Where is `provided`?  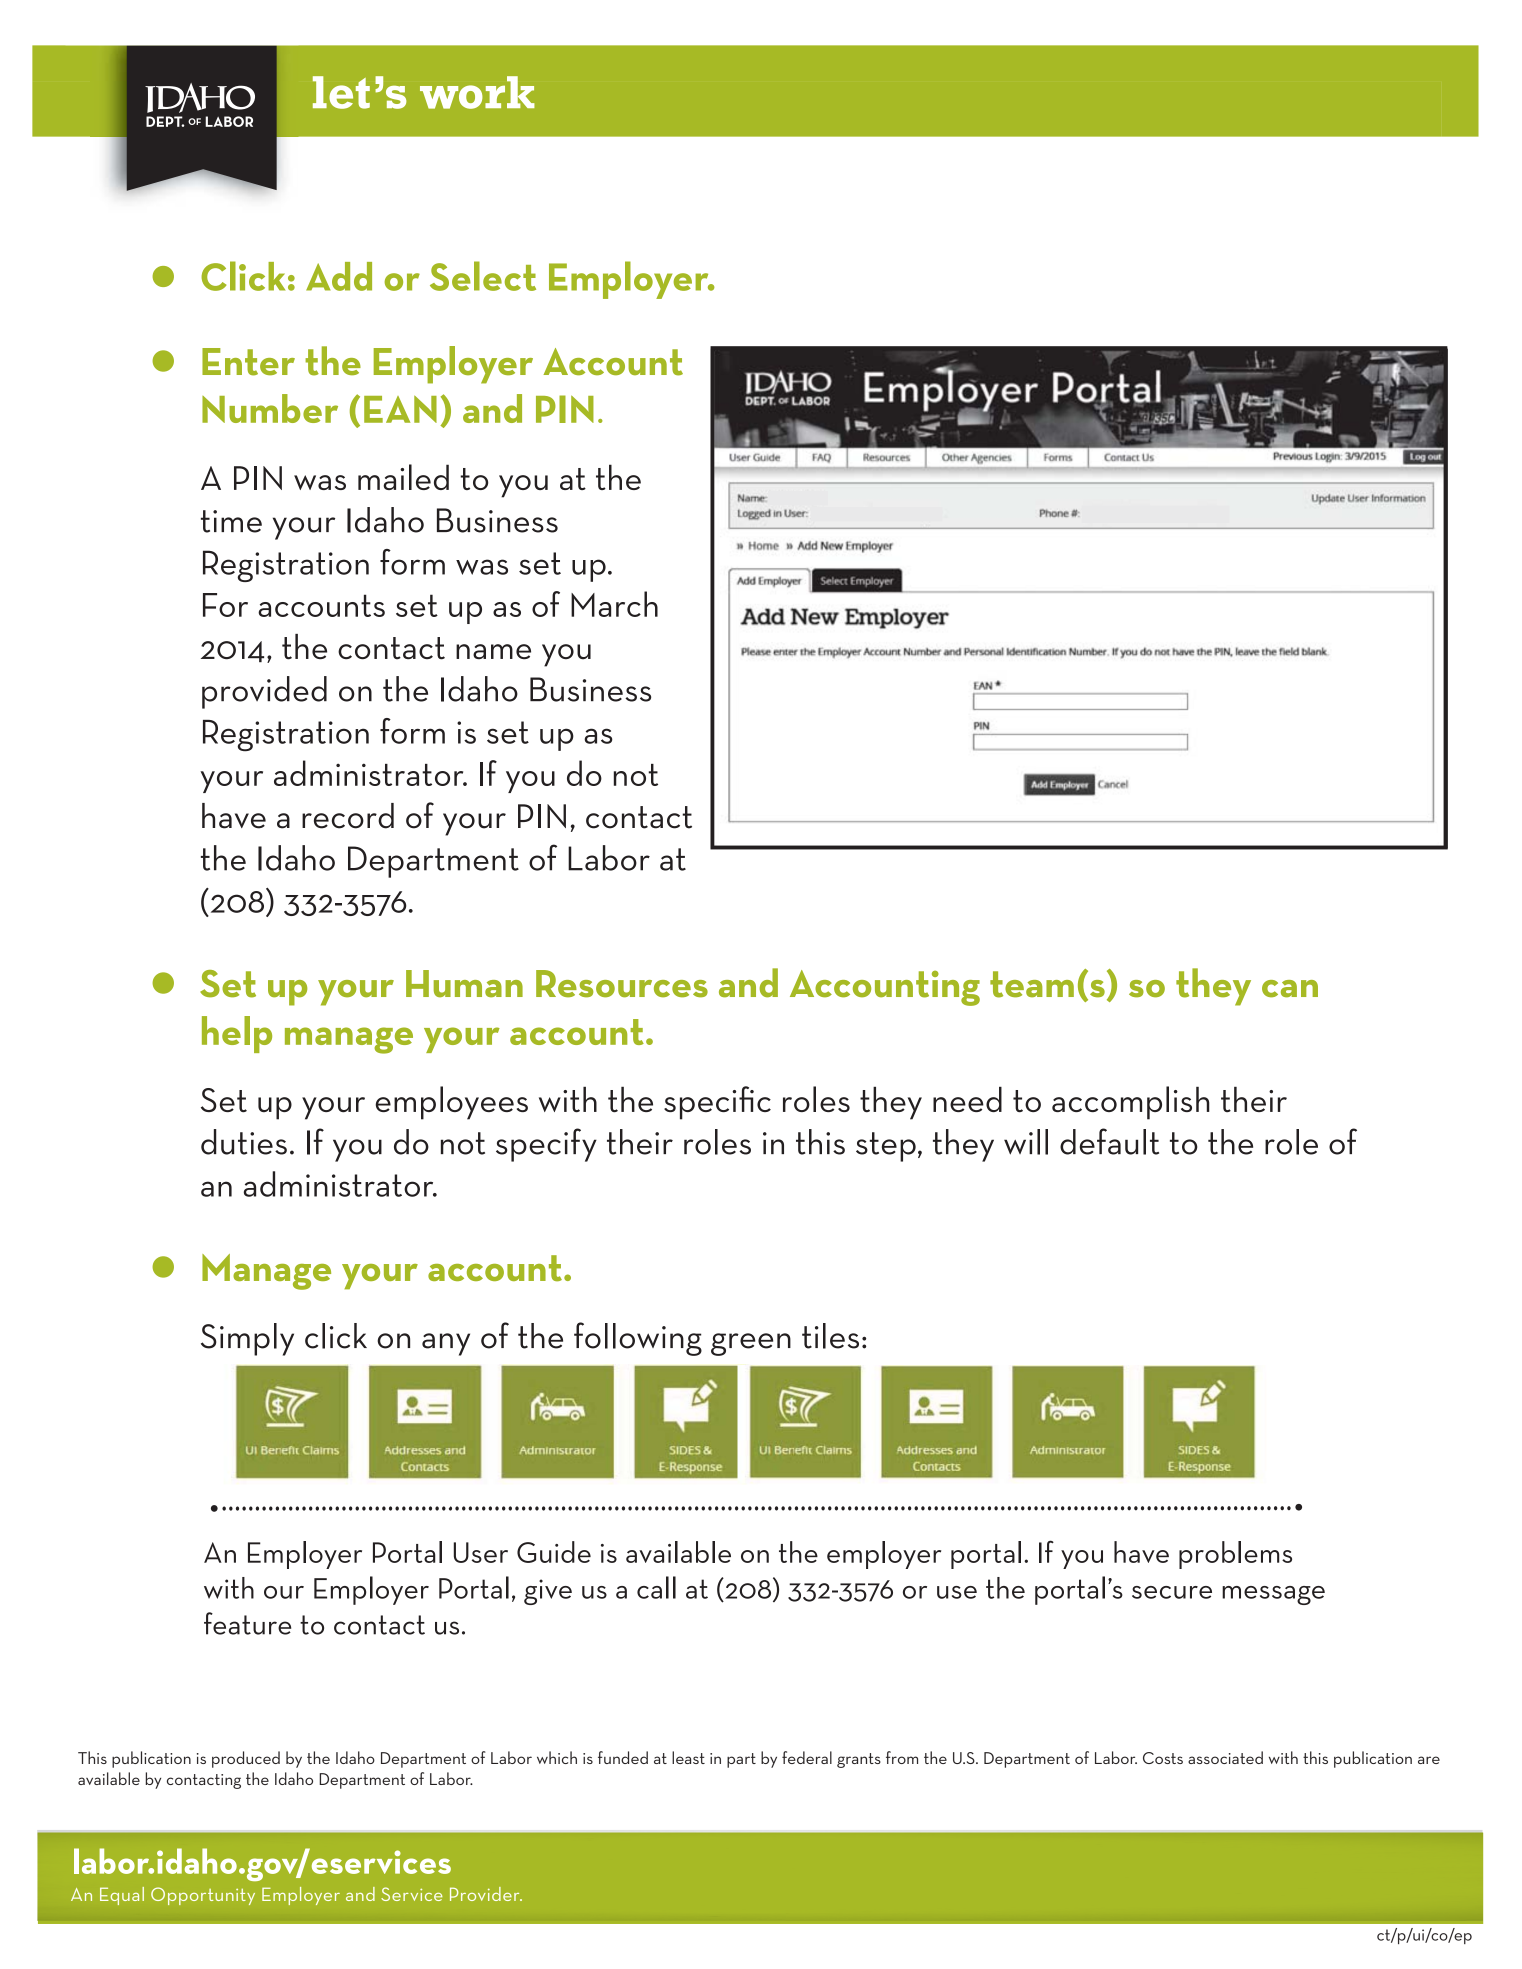 provided is located at coordinates (264, 692).
